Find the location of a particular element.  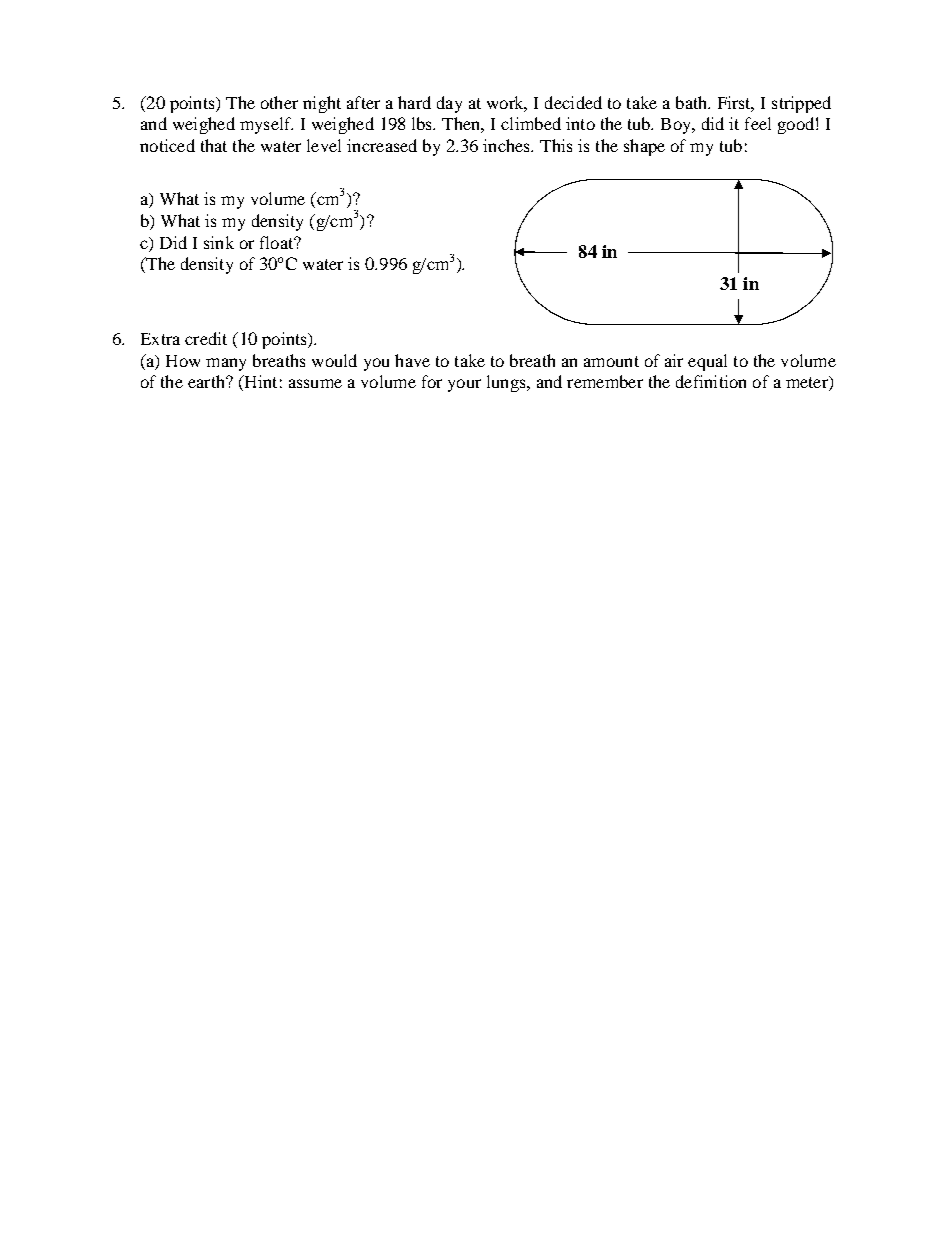

work is located at coordinates (507, 103).
